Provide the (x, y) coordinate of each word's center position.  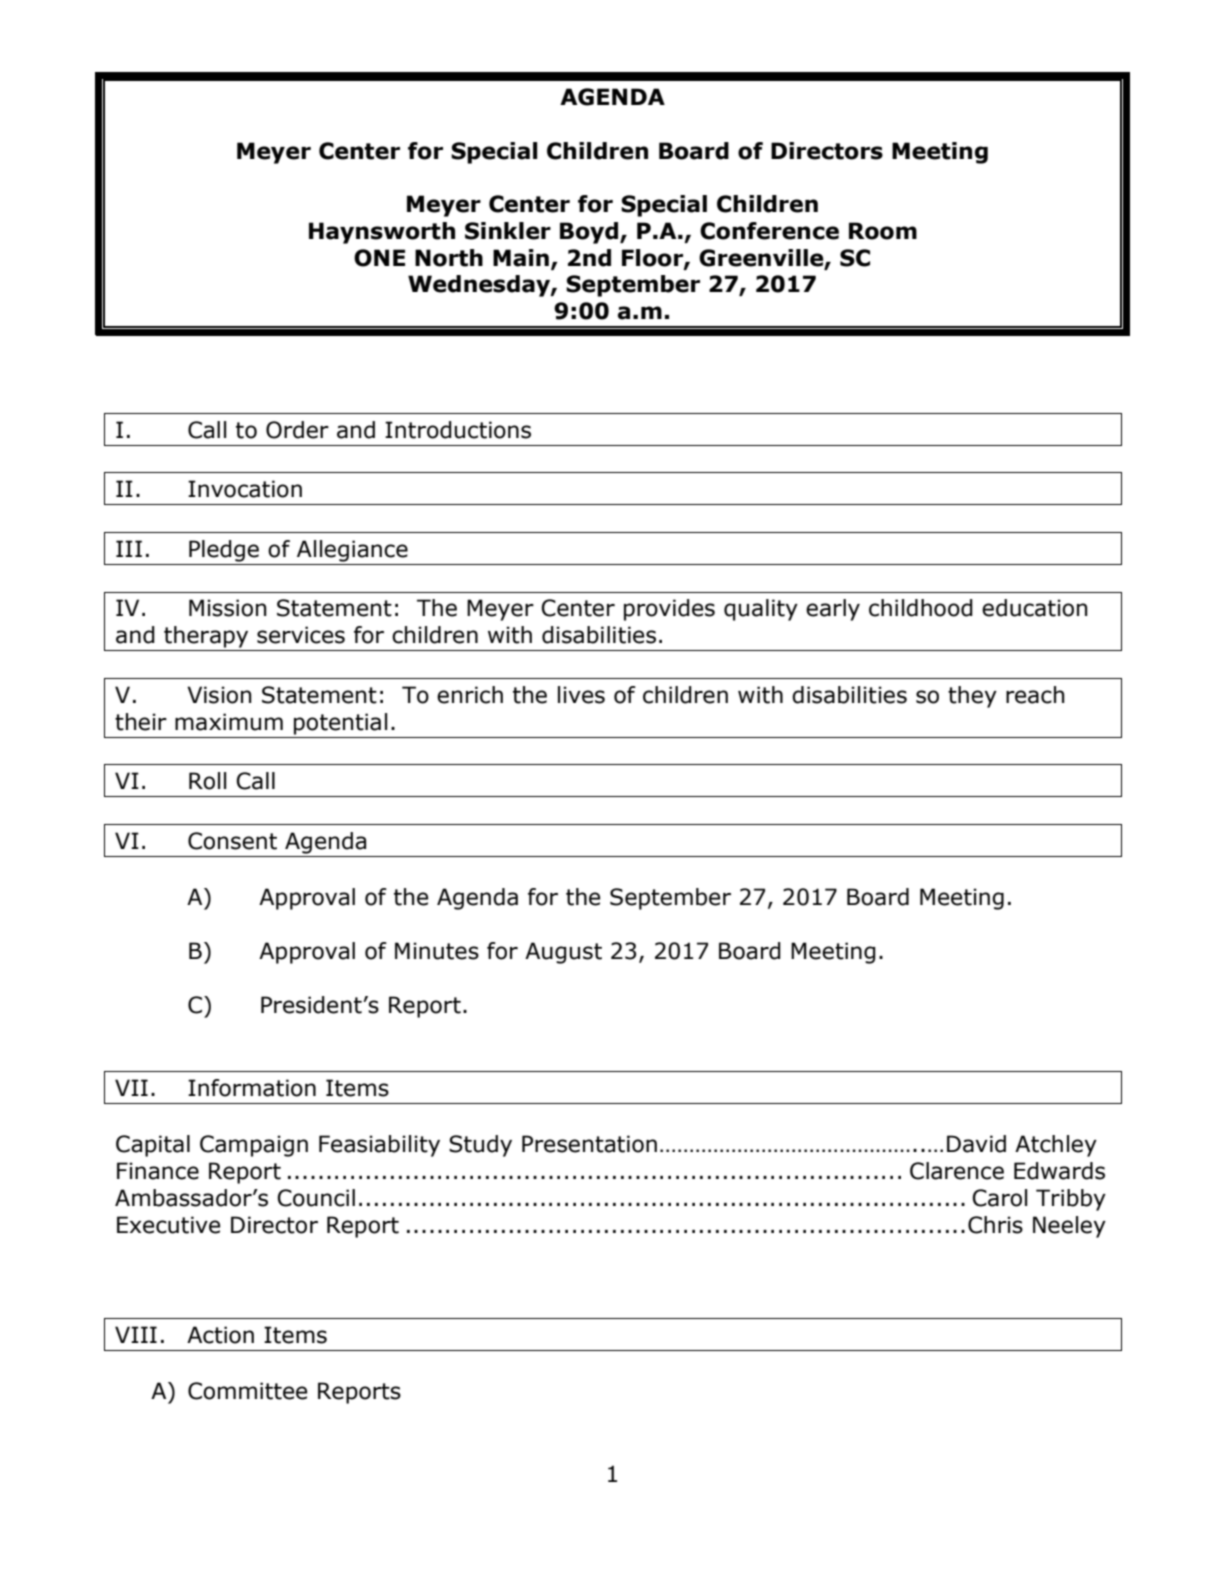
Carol (999, 1198)
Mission (228, 608)
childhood (921, 608)
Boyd (590, 233)
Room (883, 231)
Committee (247, 1391)
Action (220, 1335)
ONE (379, 258)
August (563, 953)
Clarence (957, 1171)
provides (669, 610)
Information (252, 1088)
